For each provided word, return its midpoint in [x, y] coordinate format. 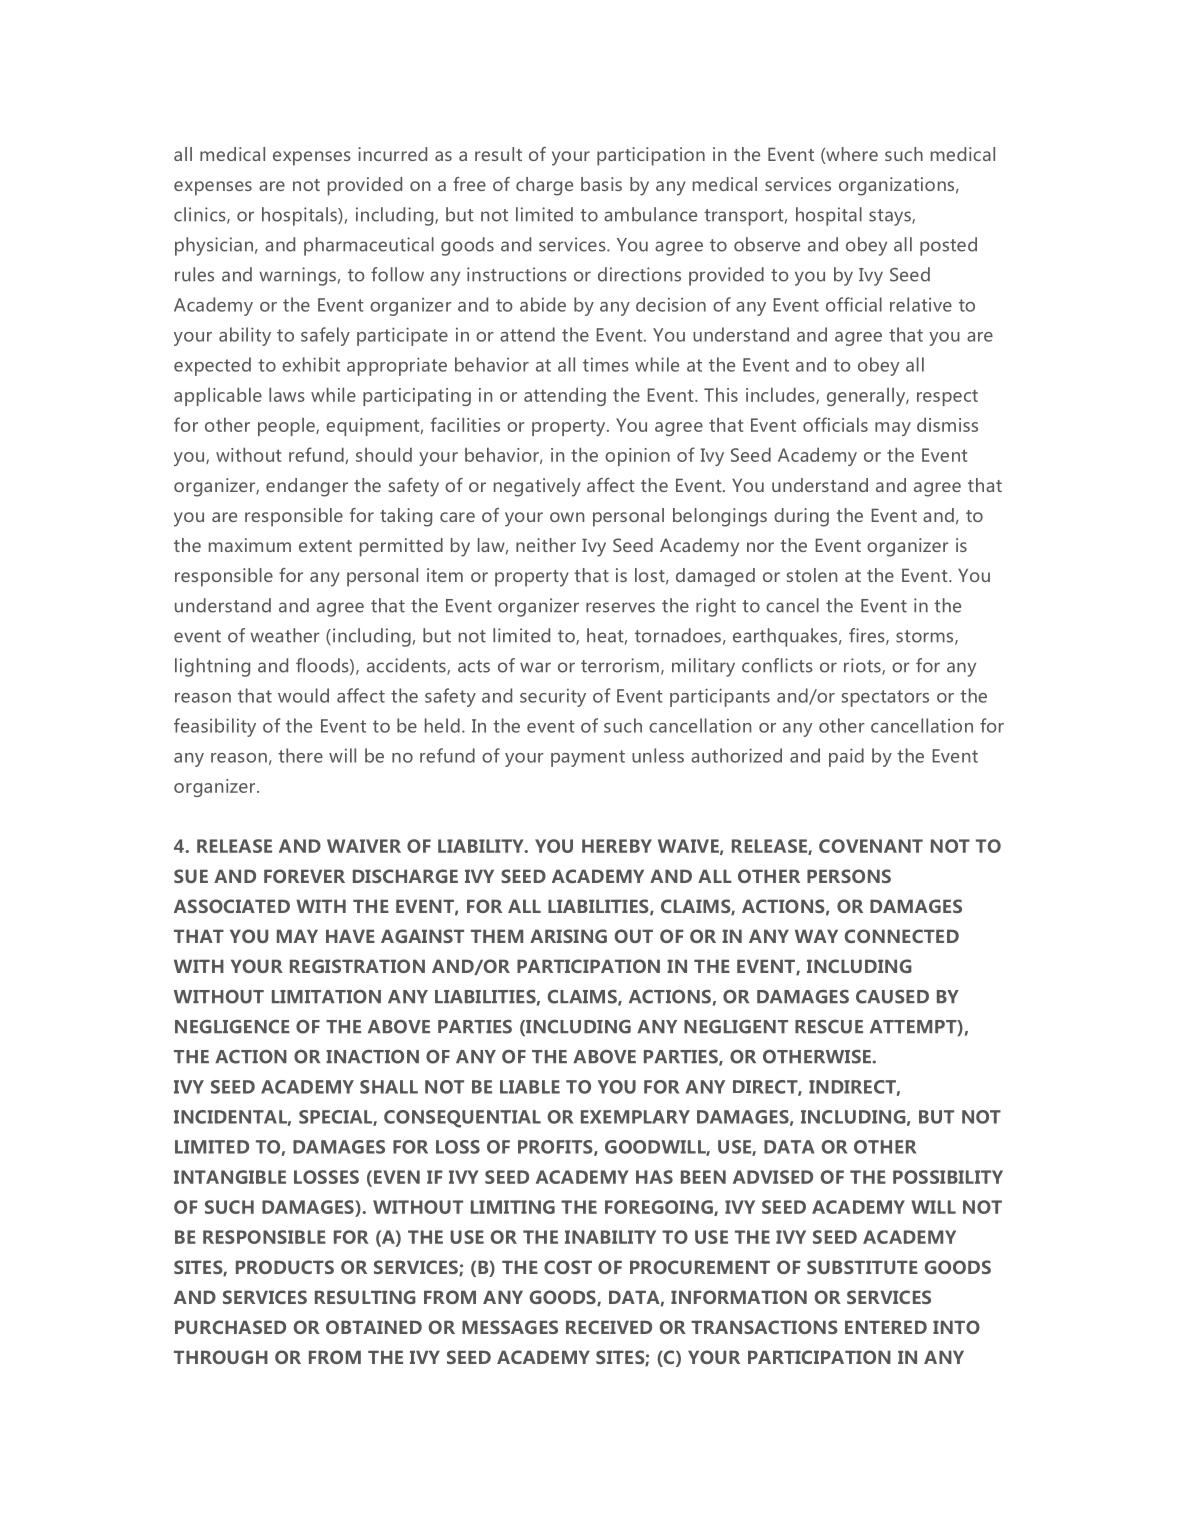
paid [846, 757]
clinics [201, 215]
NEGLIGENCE [232, 1027]
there [300, 755]
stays [891, 217]
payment [588, 758]
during [801, 517]
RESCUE [829, 1027]
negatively [537, 487]
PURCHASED [230, 1327]
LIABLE [530, 1087]
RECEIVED [609, 1327]
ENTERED [886, 1327]
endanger [307, 487]
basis [601, 184]
